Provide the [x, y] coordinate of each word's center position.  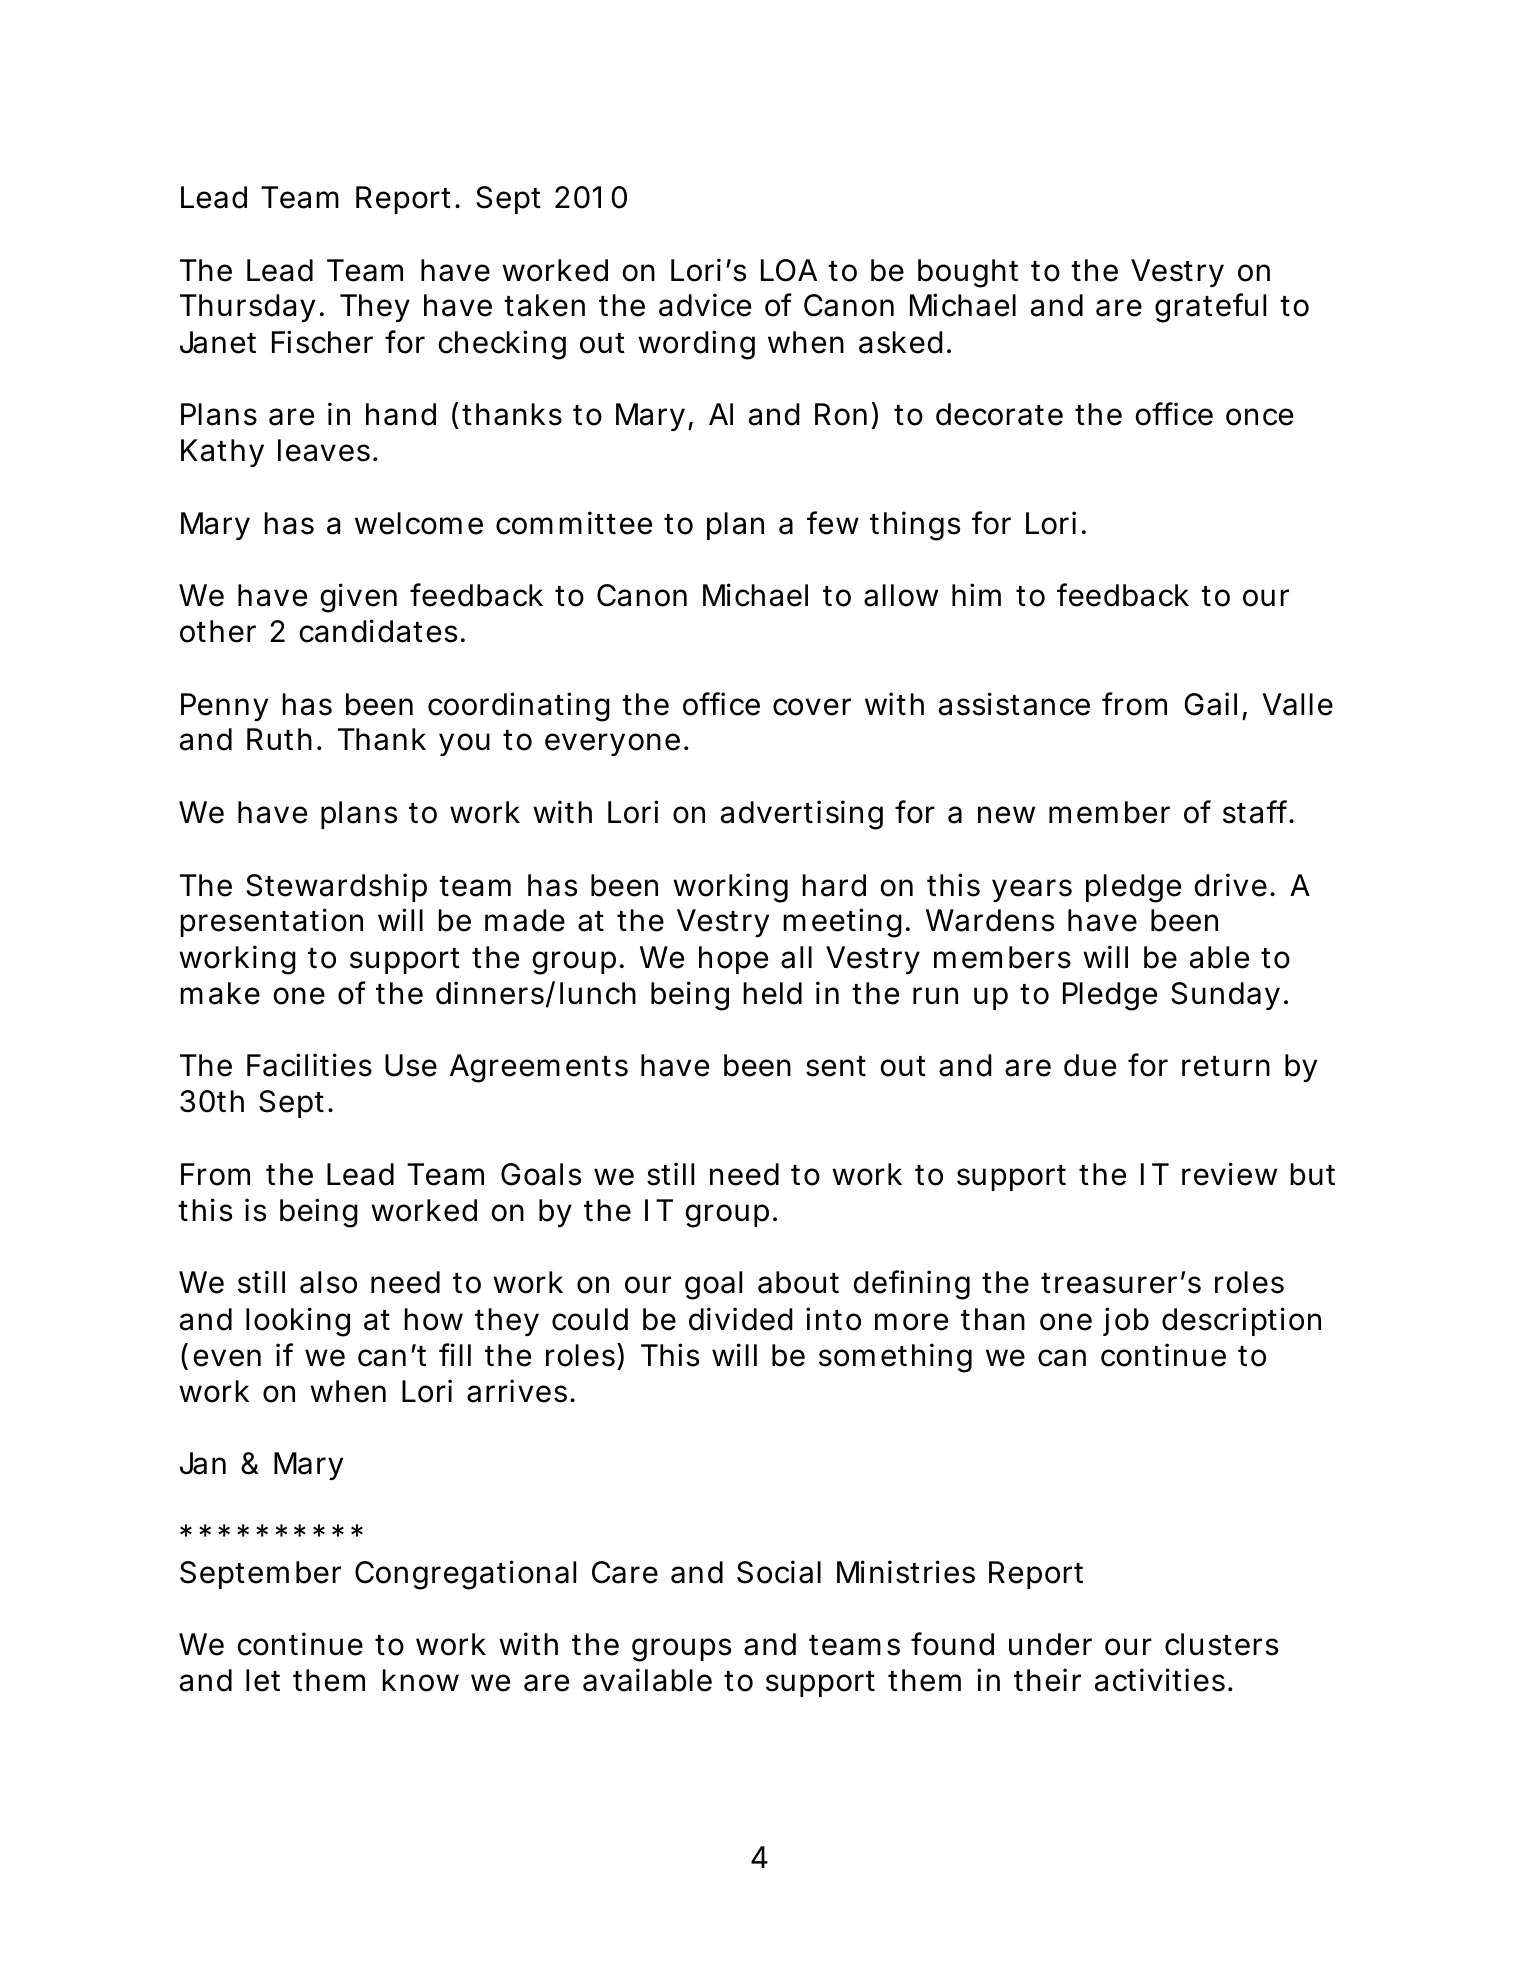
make [220, 993]
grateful [1210, 308]
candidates [378, 631]
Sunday [1225, 996]
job [1126, 1321]
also [328, 1282]
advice [705, 305]
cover [812, 707]
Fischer [322, 342]
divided [741, 1319]
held [772, 993]
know [420, 1680]
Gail [1210, 704]
